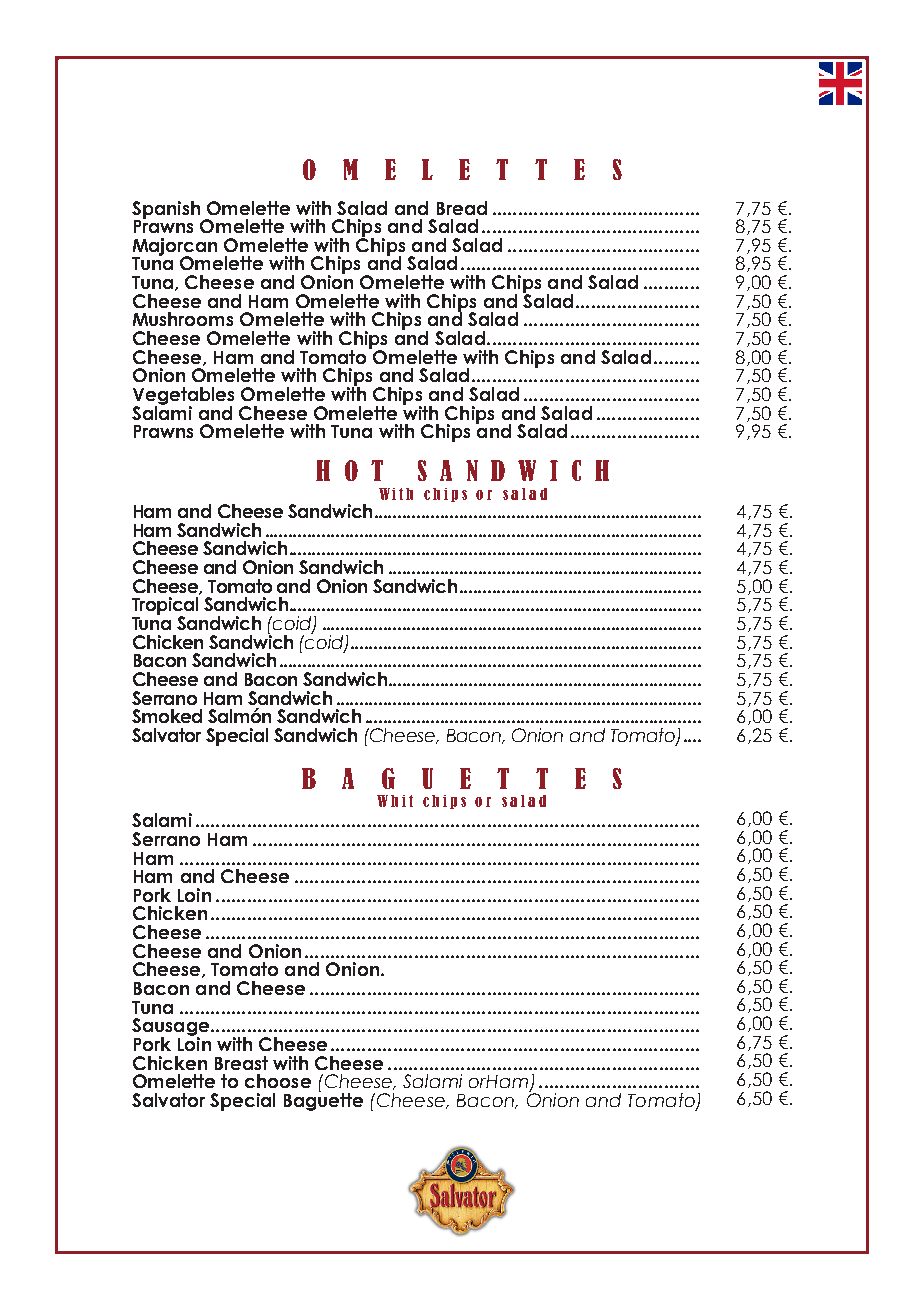 The image size is (924, 1308). Describe the element at coordinates (165, 607) in the document. I see `Tropical` at that location.
